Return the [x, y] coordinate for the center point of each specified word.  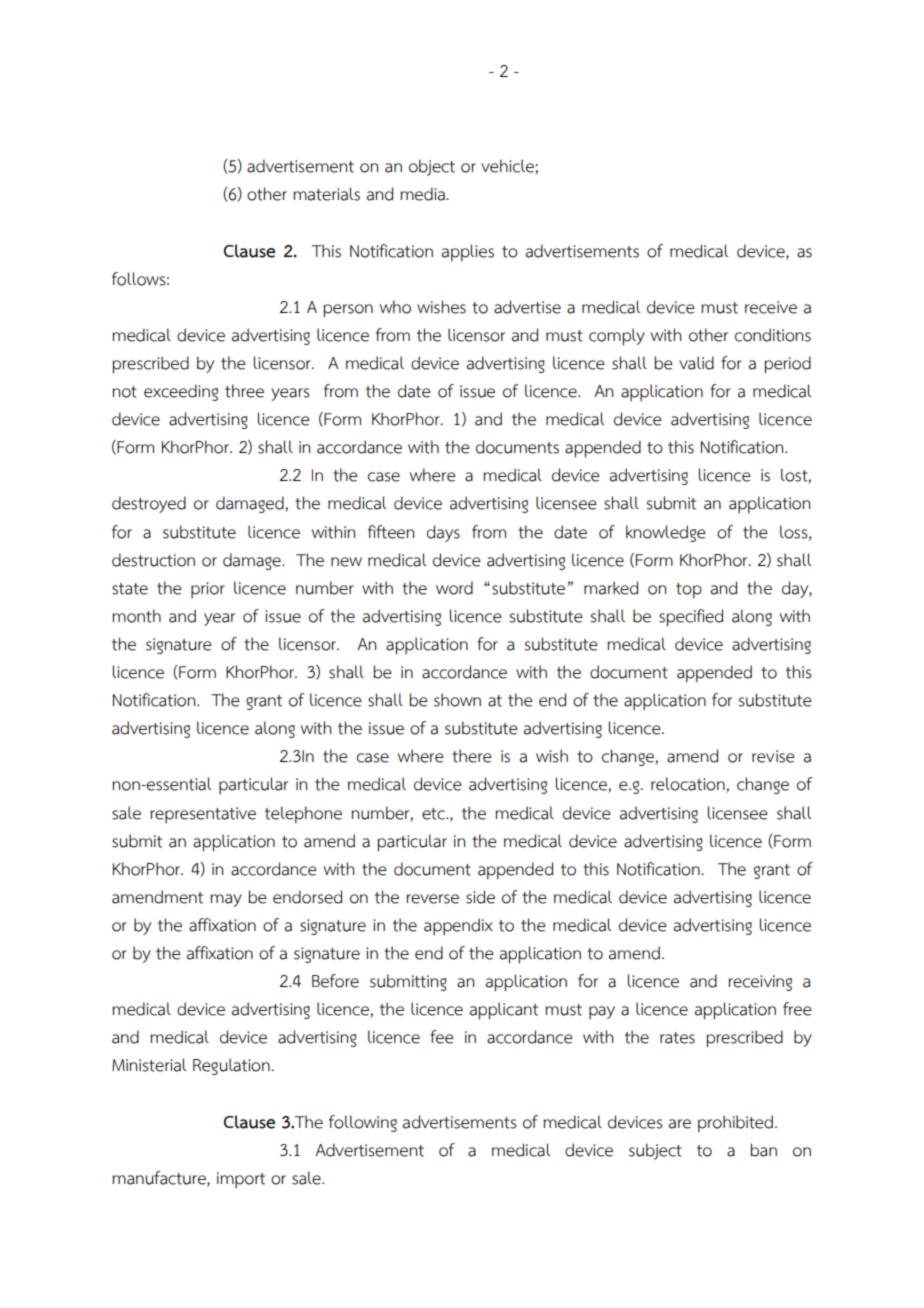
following [363, 1123]
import [241, 1180]
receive [771, 307]
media [422, 194]
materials [326, 194]
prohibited [735, 1124]
